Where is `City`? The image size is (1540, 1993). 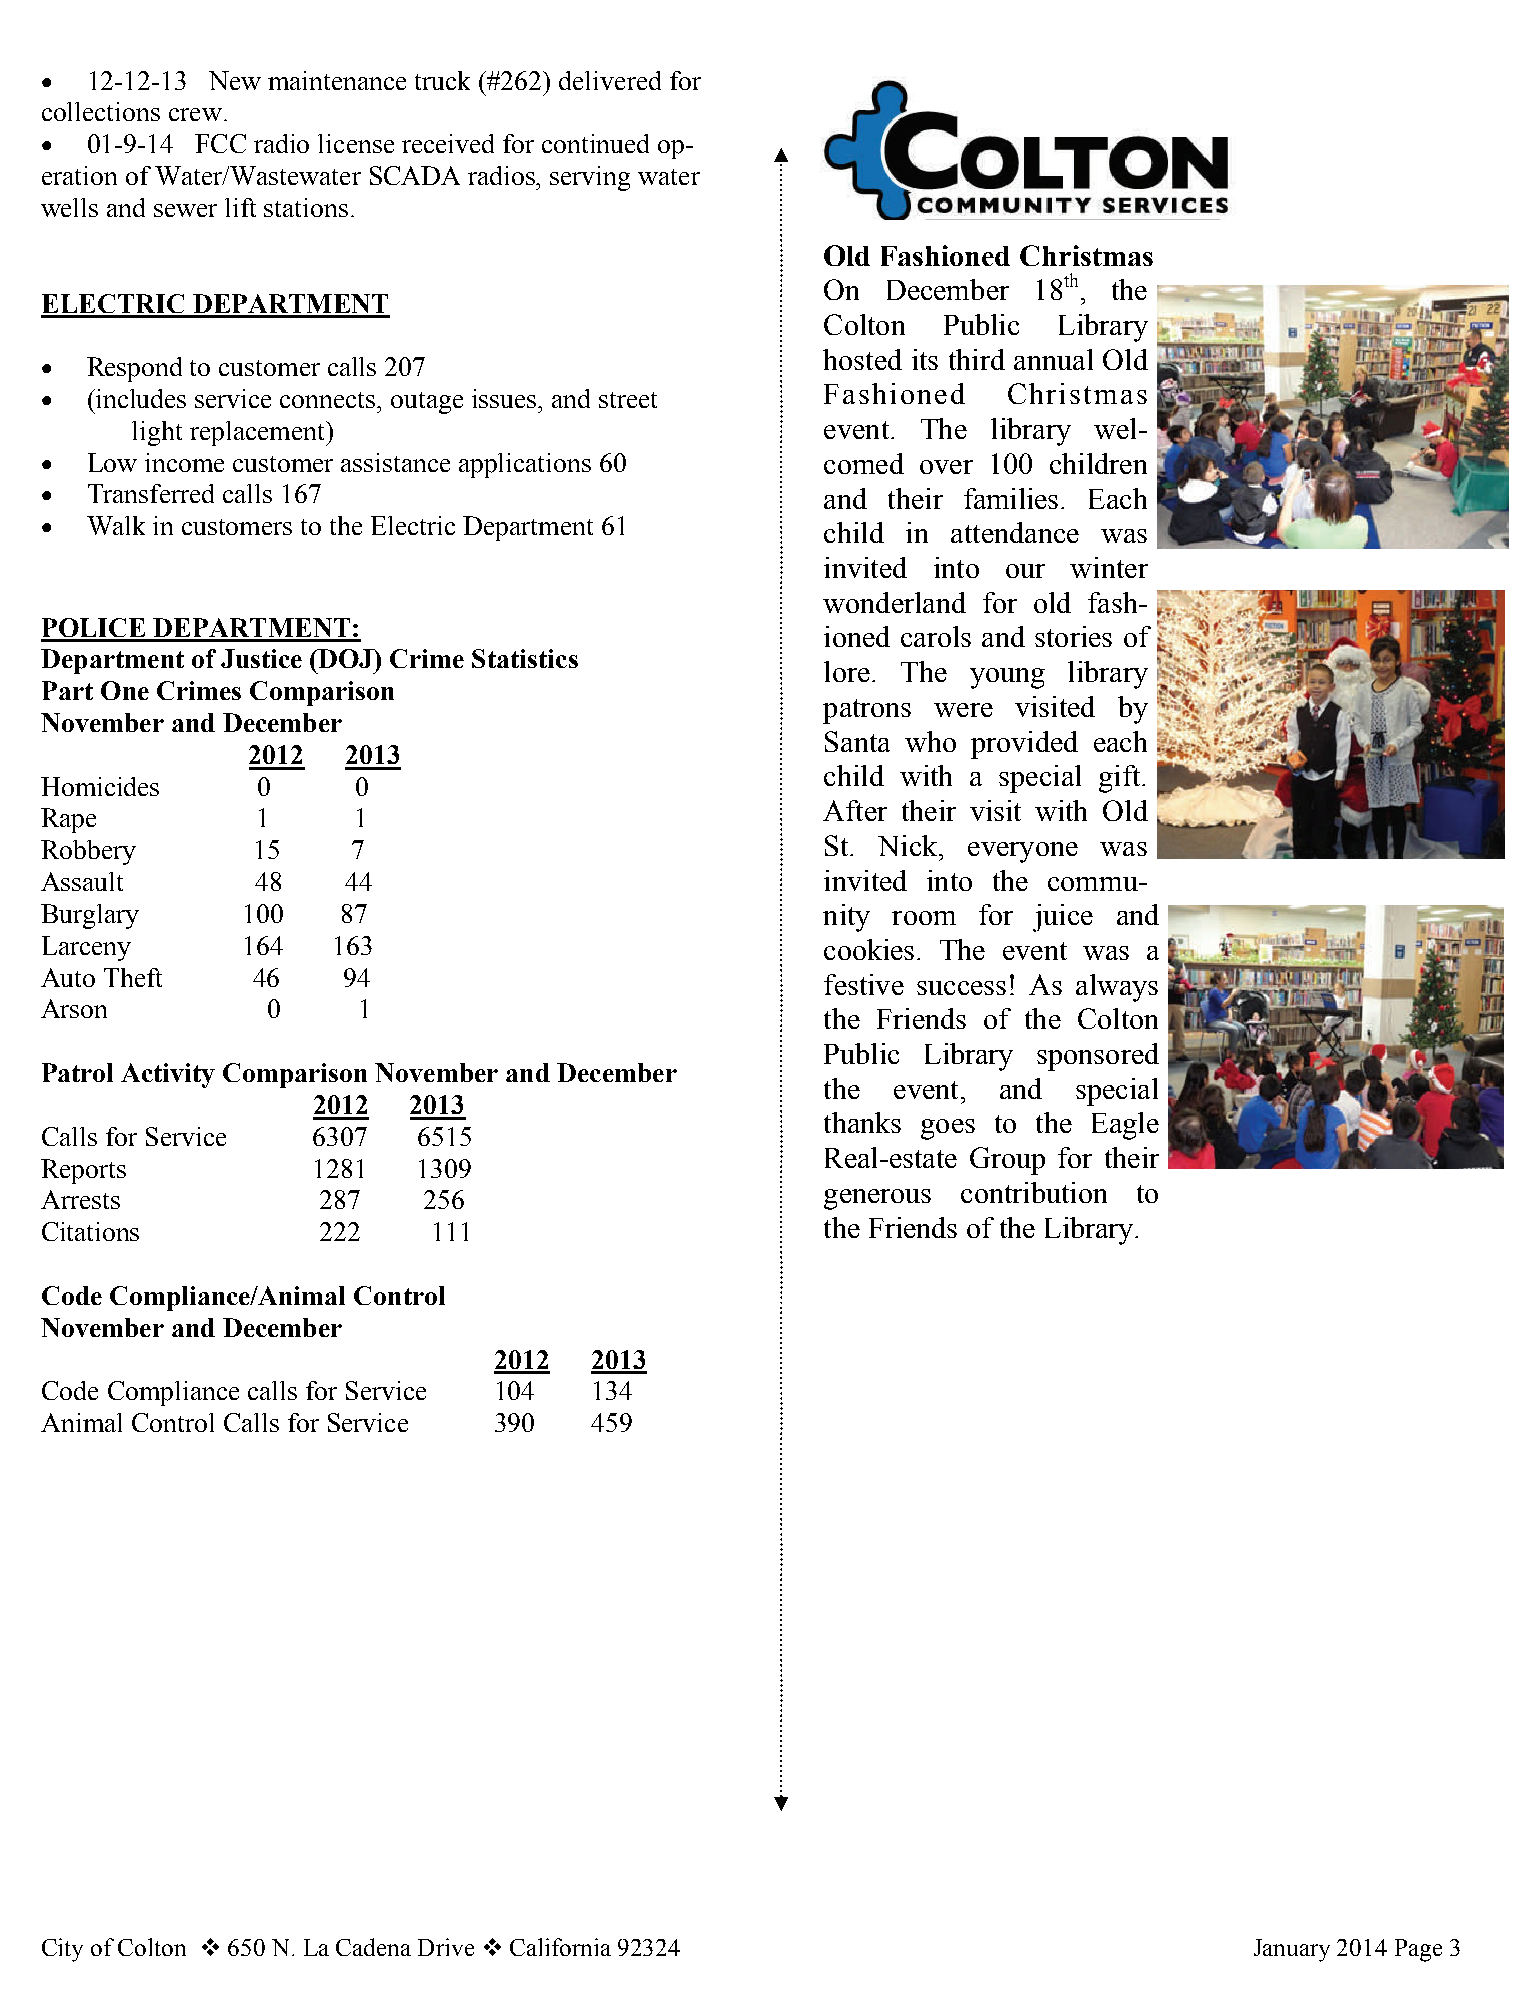
City is located at coordinates (62, 1950).
